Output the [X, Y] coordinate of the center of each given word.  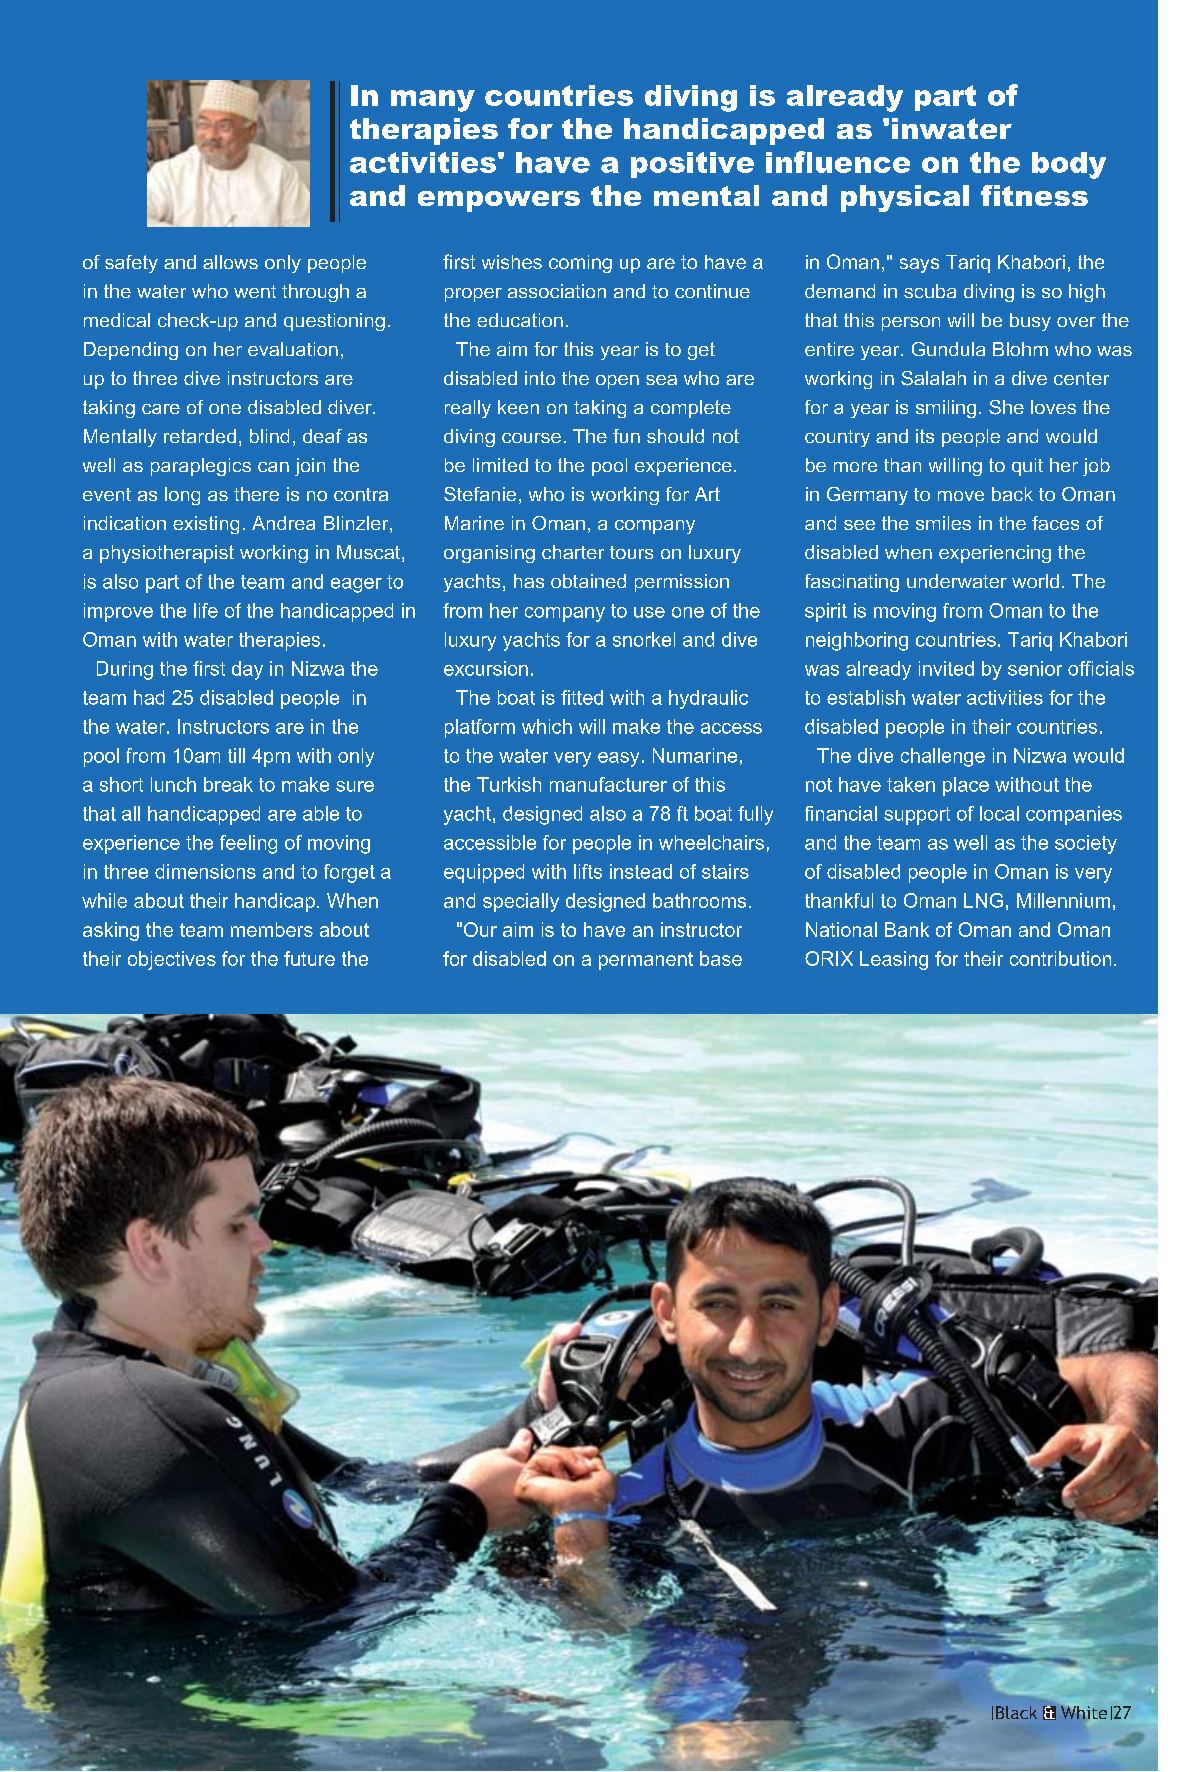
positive [692, 165]
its [925, 436]
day [247, 670]
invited [946, 668]
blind [269, 436]
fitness [1034, 195]
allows [230, 262]
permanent [646, 961]
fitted [582, 697]
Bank [907, 929]
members [272, 929]
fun [626, 436]
